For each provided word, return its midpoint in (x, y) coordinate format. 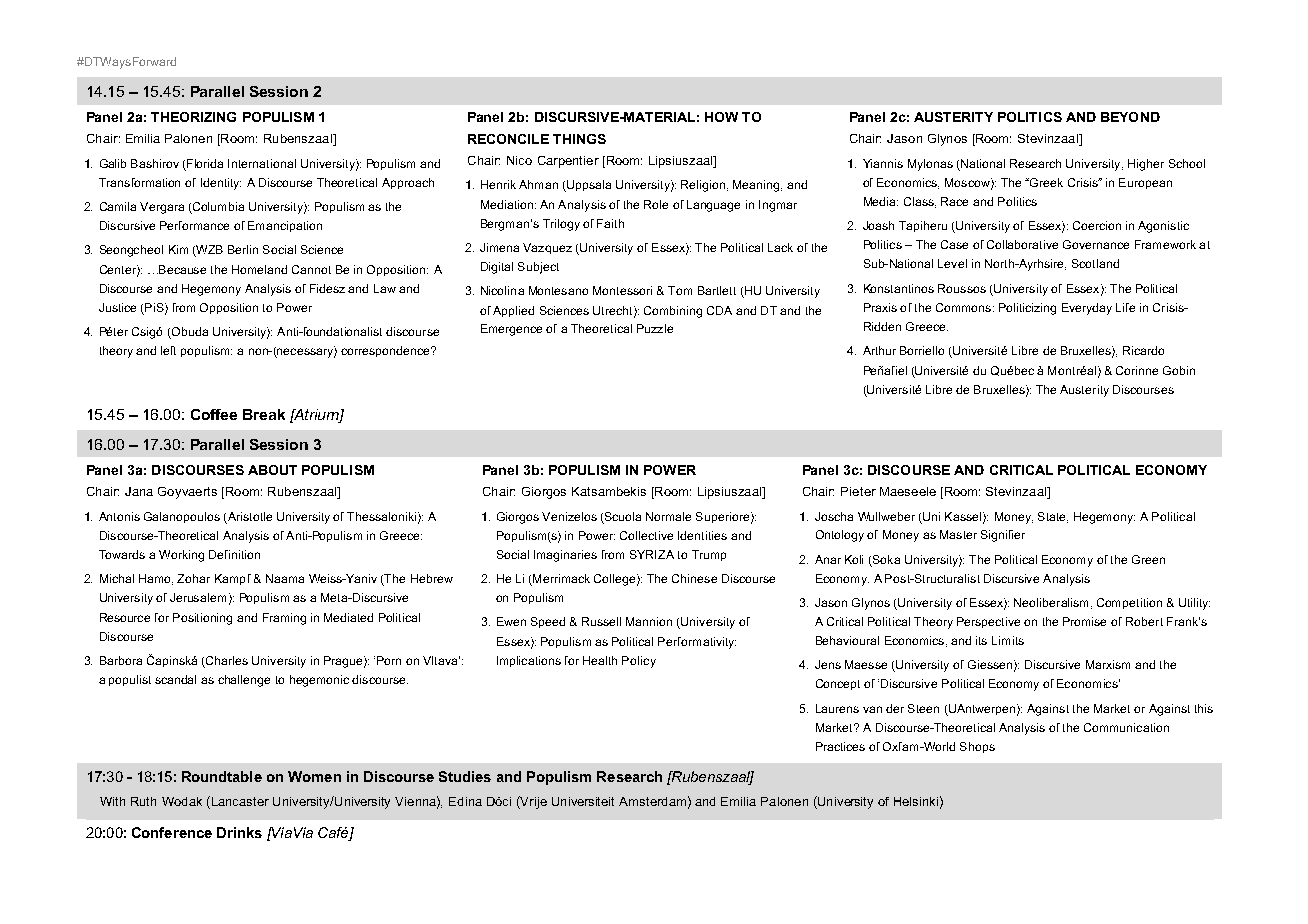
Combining (673, 312)
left (168, 350)
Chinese (694, 578)
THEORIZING (193, 117)
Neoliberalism (1051, 602)
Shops (977, 747)
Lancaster (239, 802)
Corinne (1137, 370)
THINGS (579, 139)
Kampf (233, 579)
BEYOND (1130, 117)
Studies (465, 776)
